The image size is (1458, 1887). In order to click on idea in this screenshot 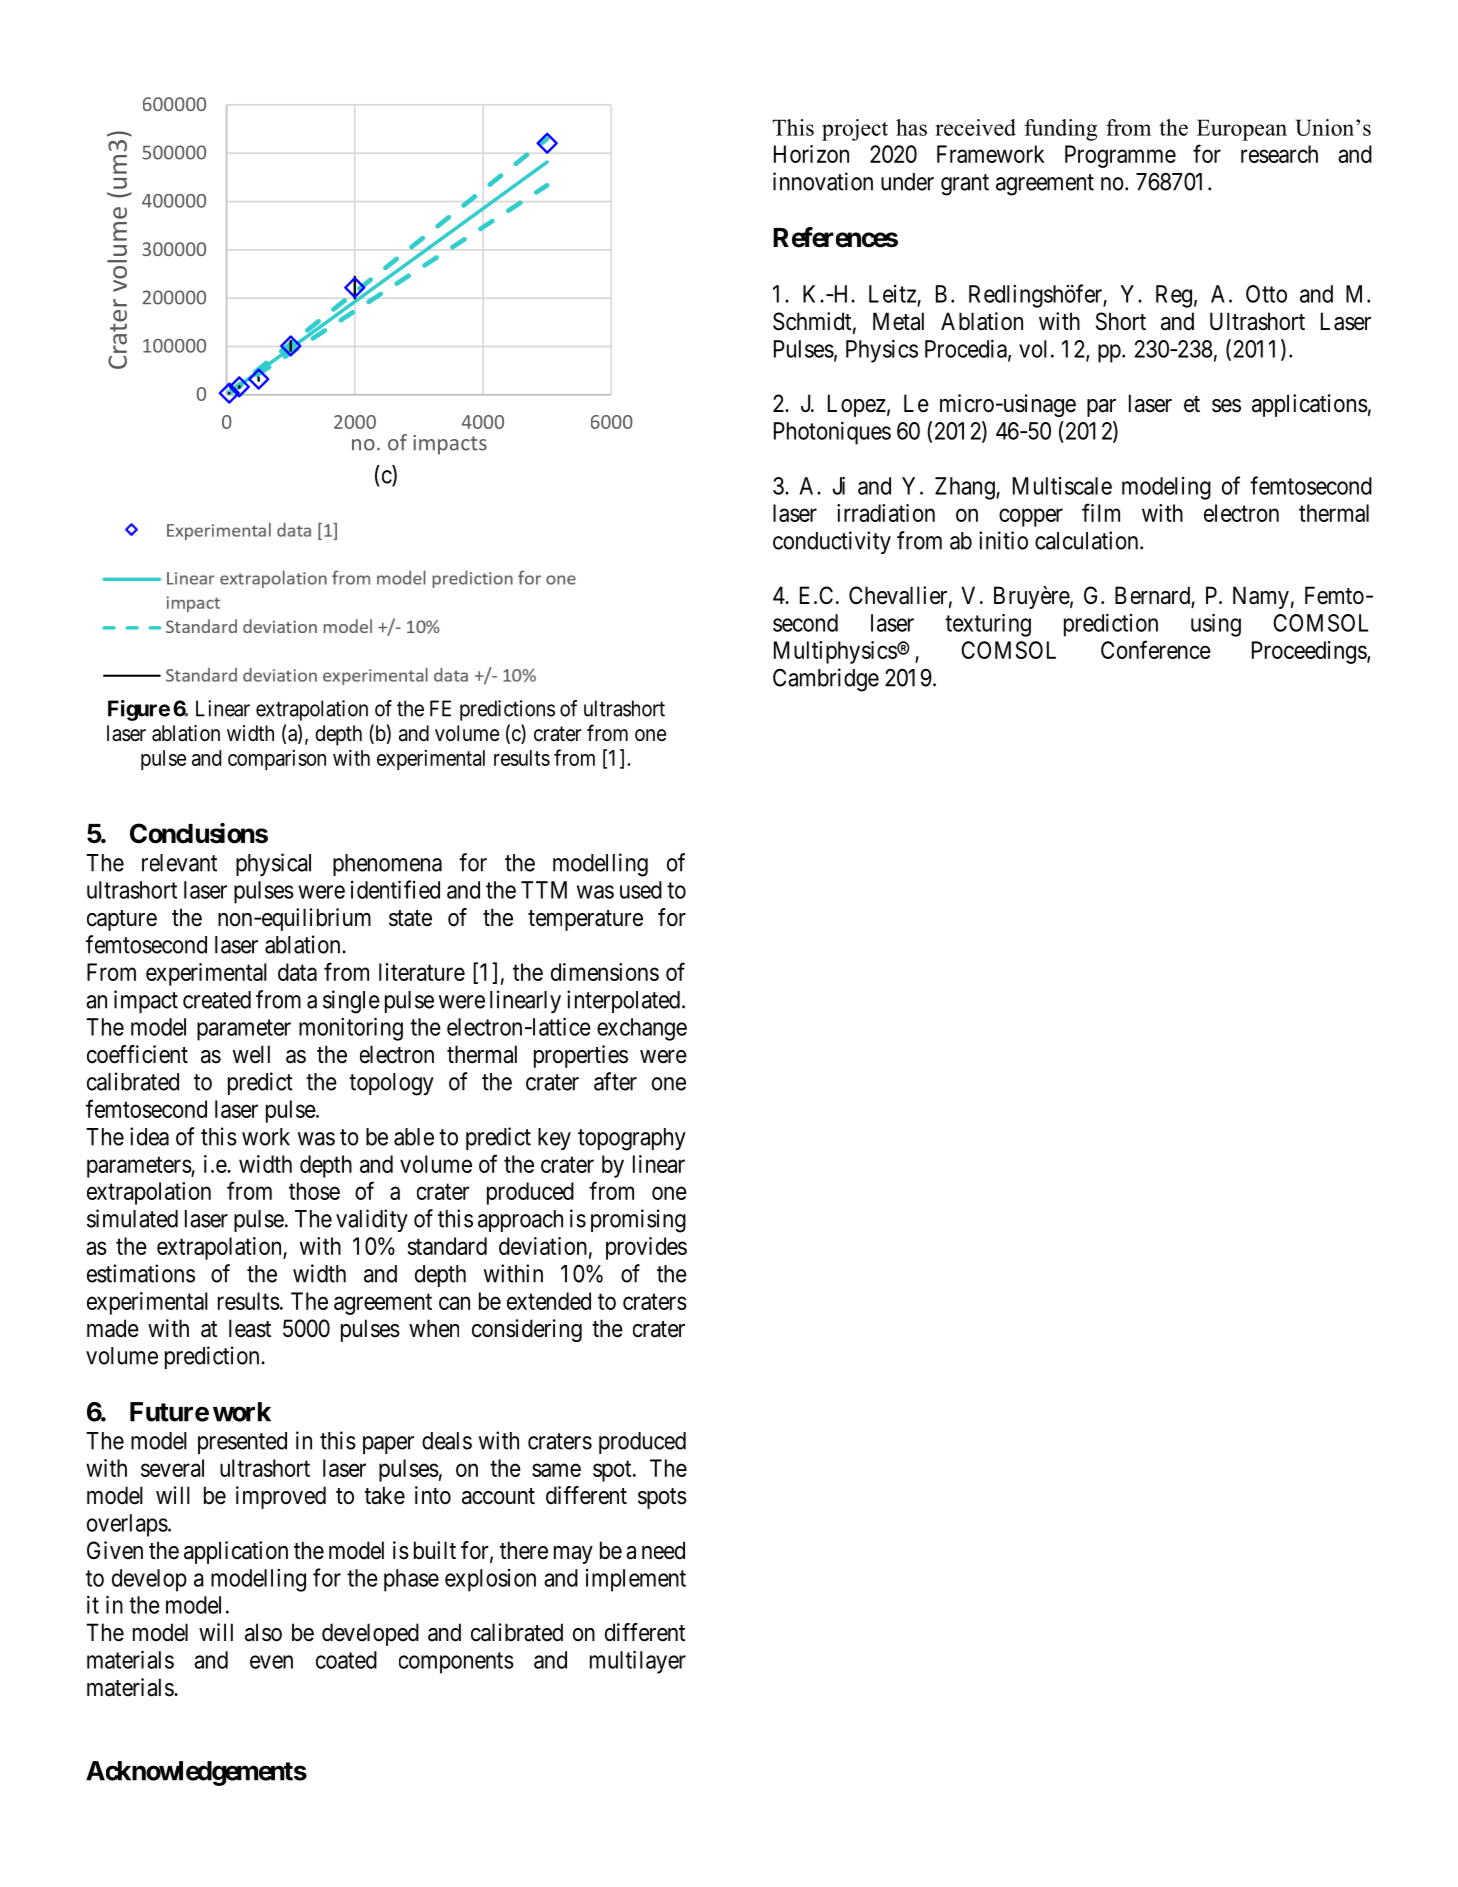, I will do `click(149, 1136)`.
